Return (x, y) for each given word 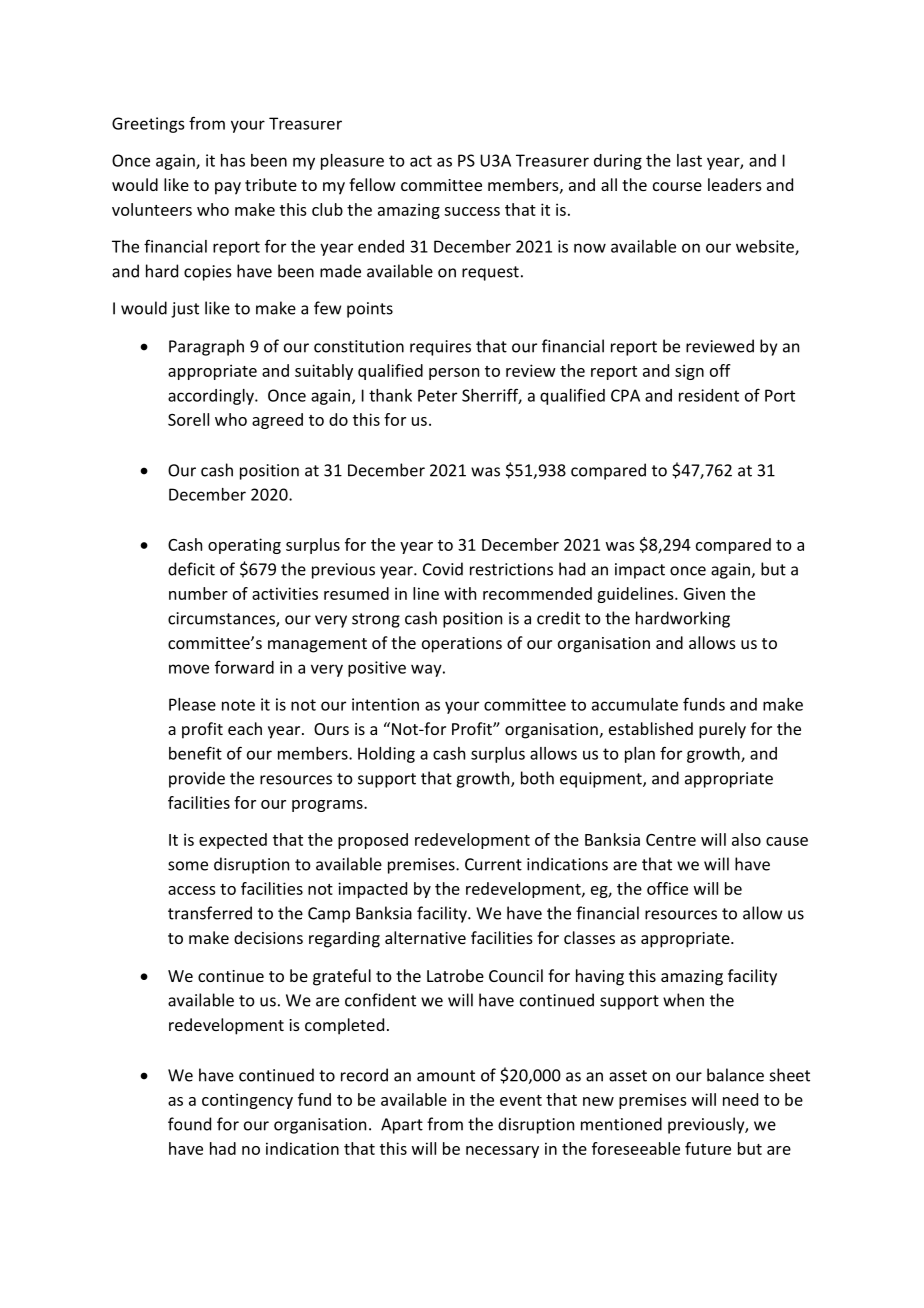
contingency (247, 1101)
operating (244, 546)
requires (440, 348)
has (233, 160)
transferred (210, 913)
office (667, 888)
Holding (386, 755)
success (472, 211)
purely (722, 730)
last (689, 160)
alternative (425, 937)
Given (704, 593)
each (245, 728)
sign (689, 372)
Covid (443, 569)
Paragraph (206, 347)
